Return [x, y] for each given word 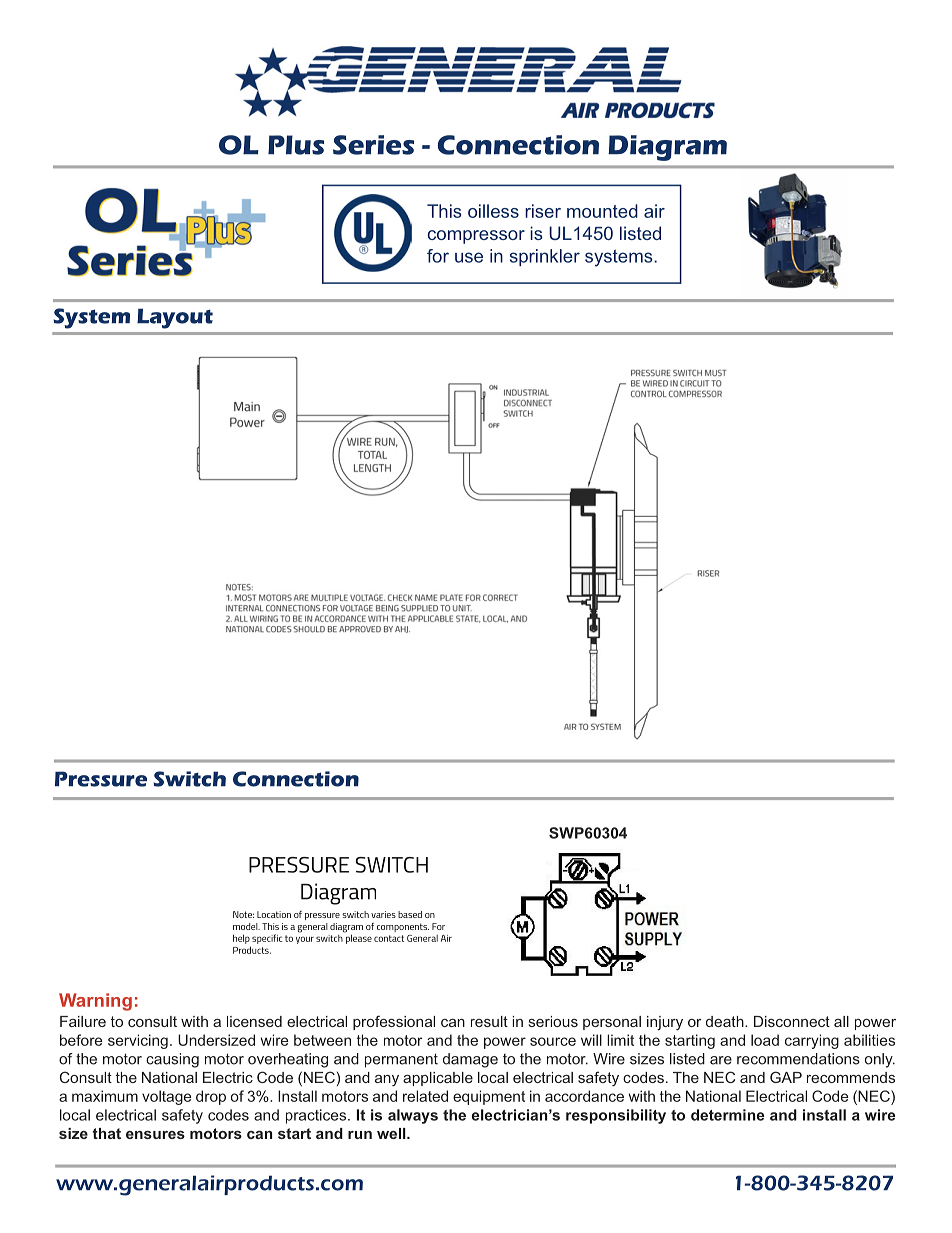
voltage [167, 1097]
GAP [786, 1077]
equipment [489, 1097]
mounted [602, 211]
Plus [296, 145]
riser [543, 211]
